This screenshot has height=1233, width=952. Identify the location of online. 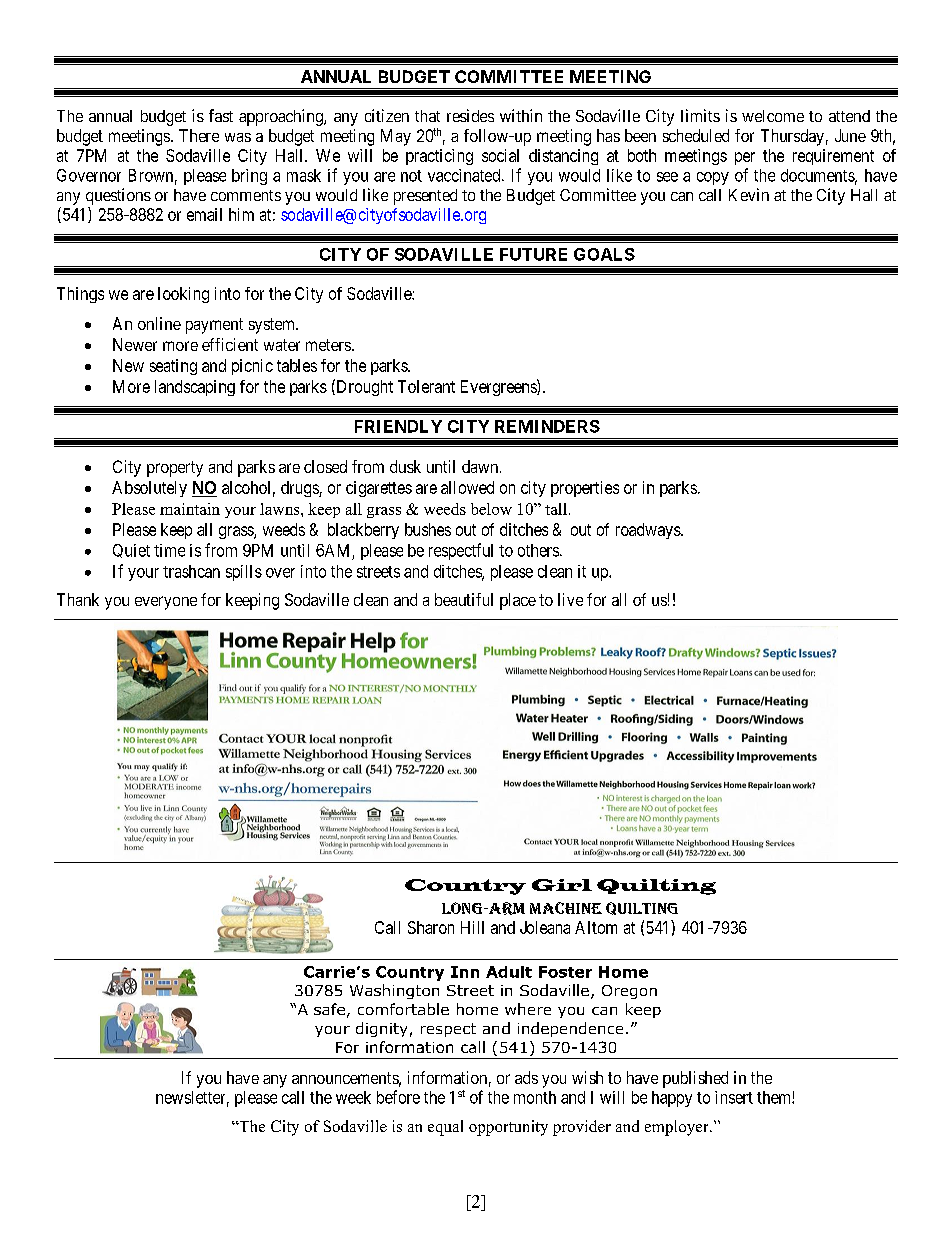
(159, 323).
